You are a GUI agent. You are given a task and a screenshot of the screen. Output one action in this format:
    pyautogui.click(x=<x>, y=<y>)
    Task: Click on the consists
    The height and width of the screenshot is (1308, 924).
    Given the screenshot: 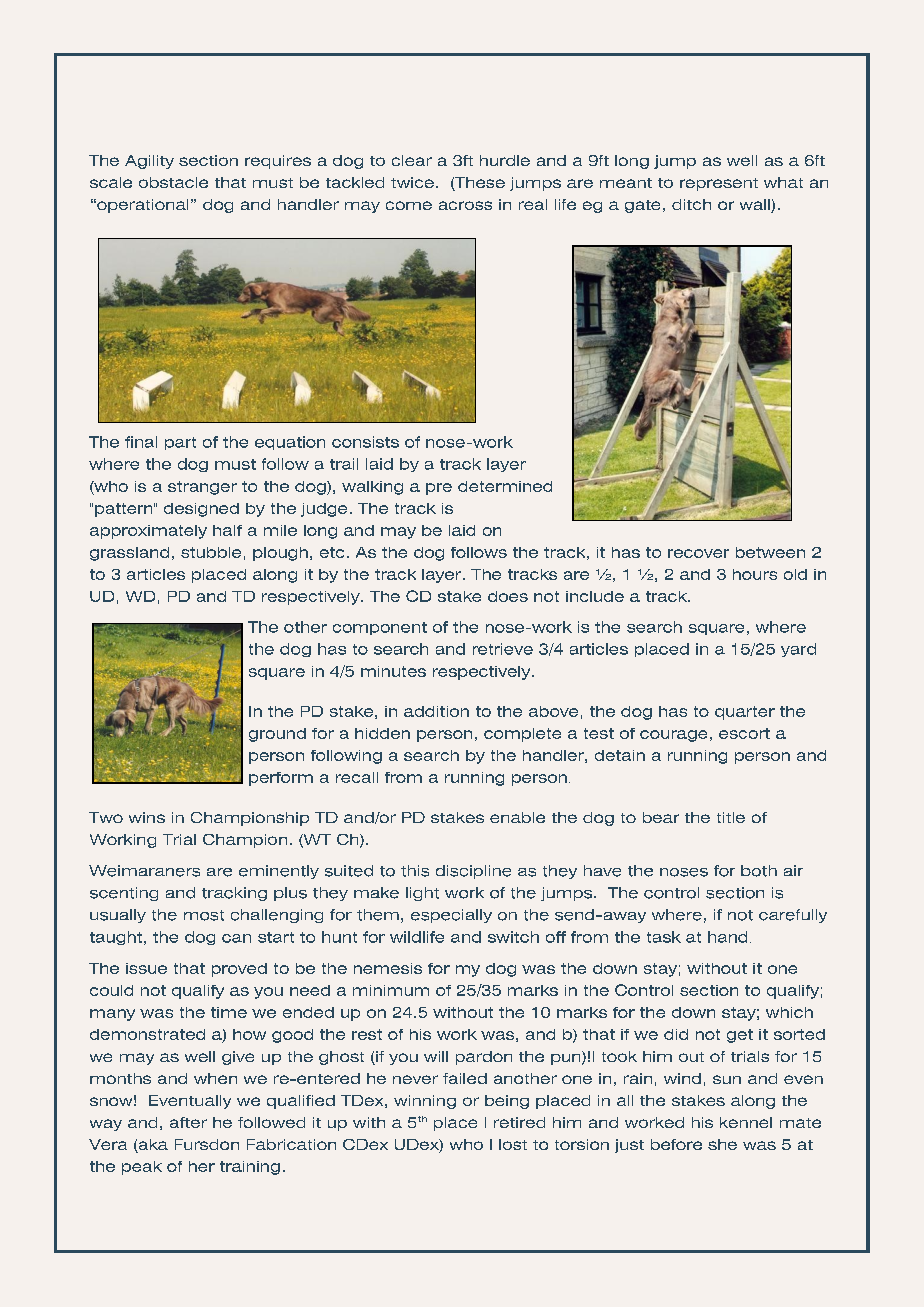 What is the action you would take?
    pyautogui.click(x=365, y=442)
